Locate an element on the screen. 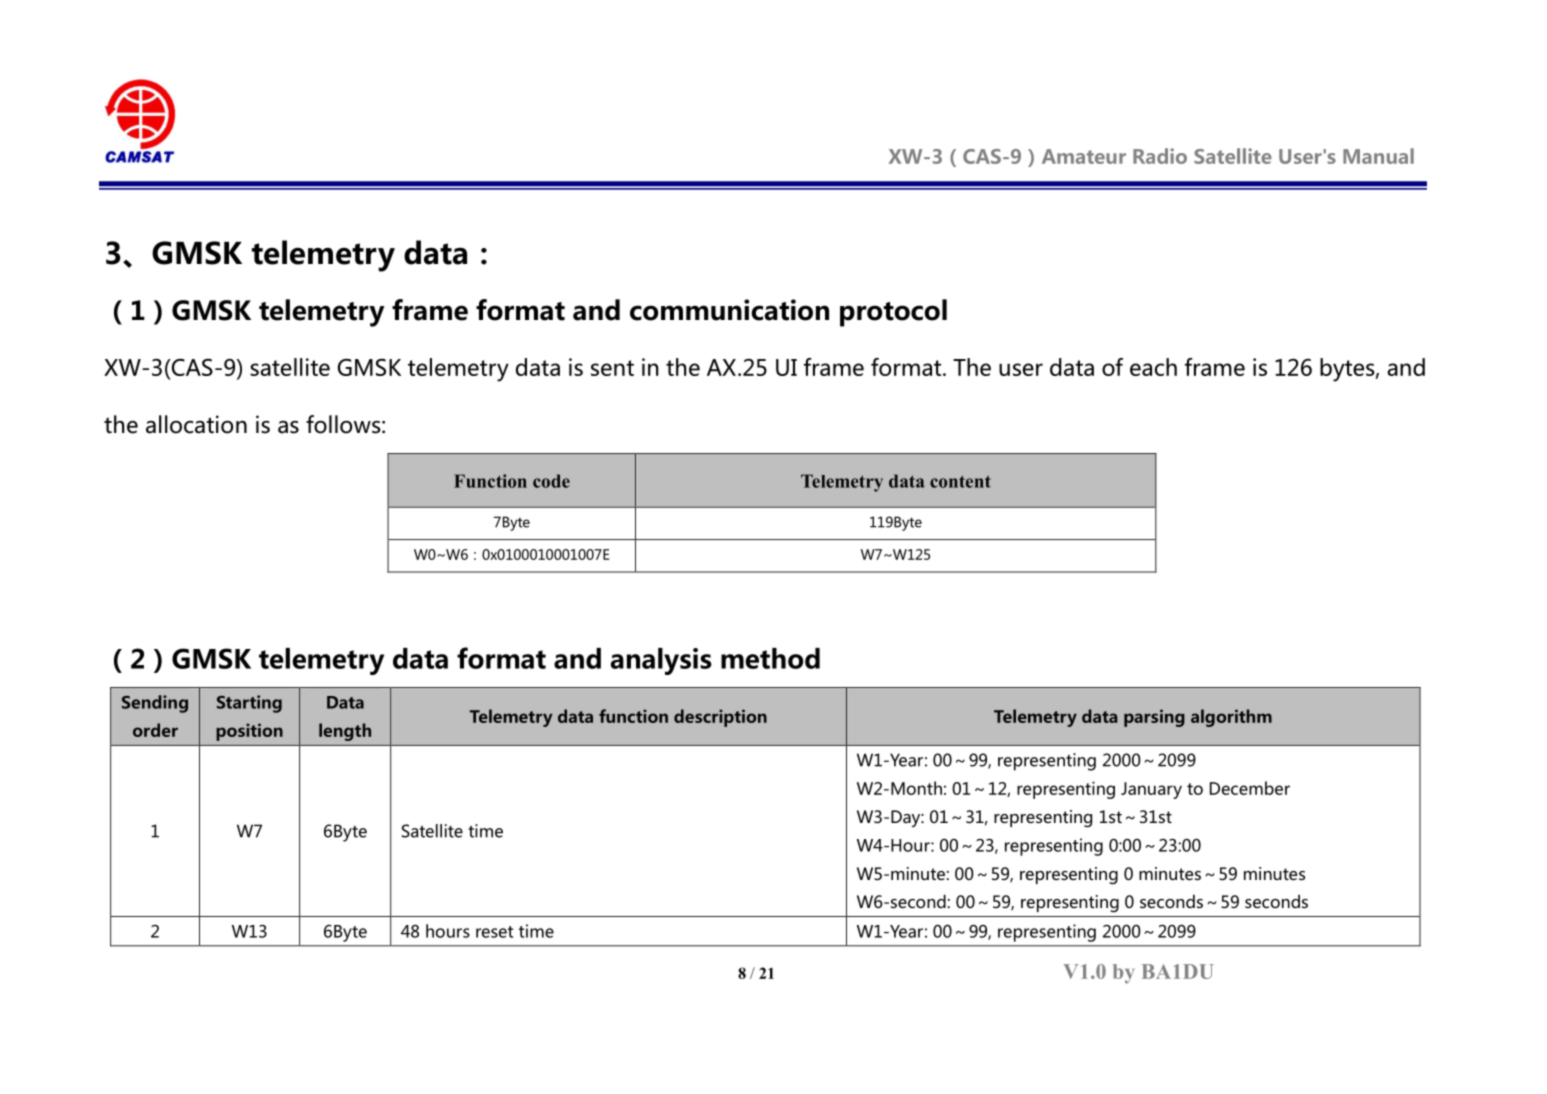  Radio is located at coordinates (1160, 156).
